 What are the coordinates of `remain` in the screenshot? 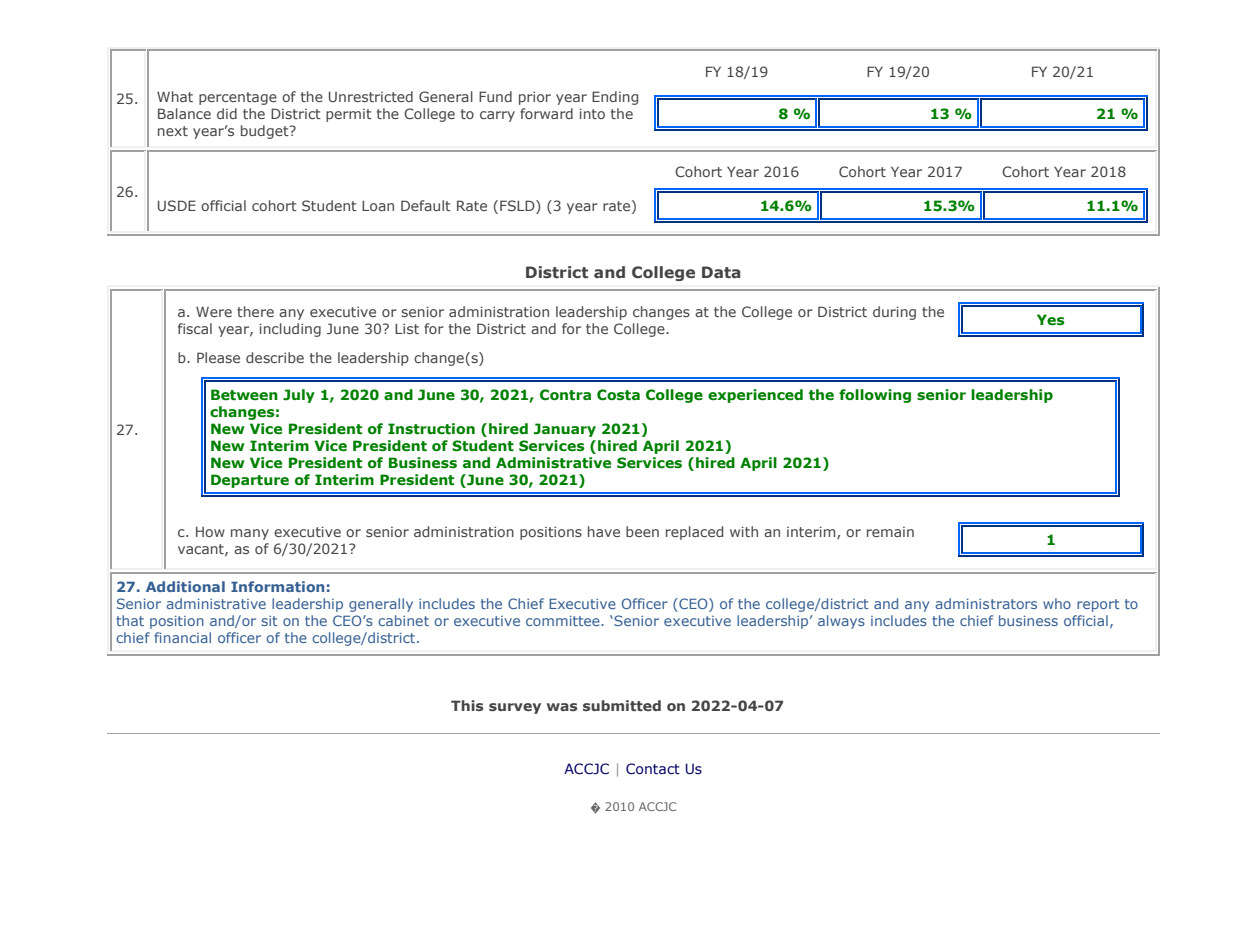 It's located at (890, 532).
